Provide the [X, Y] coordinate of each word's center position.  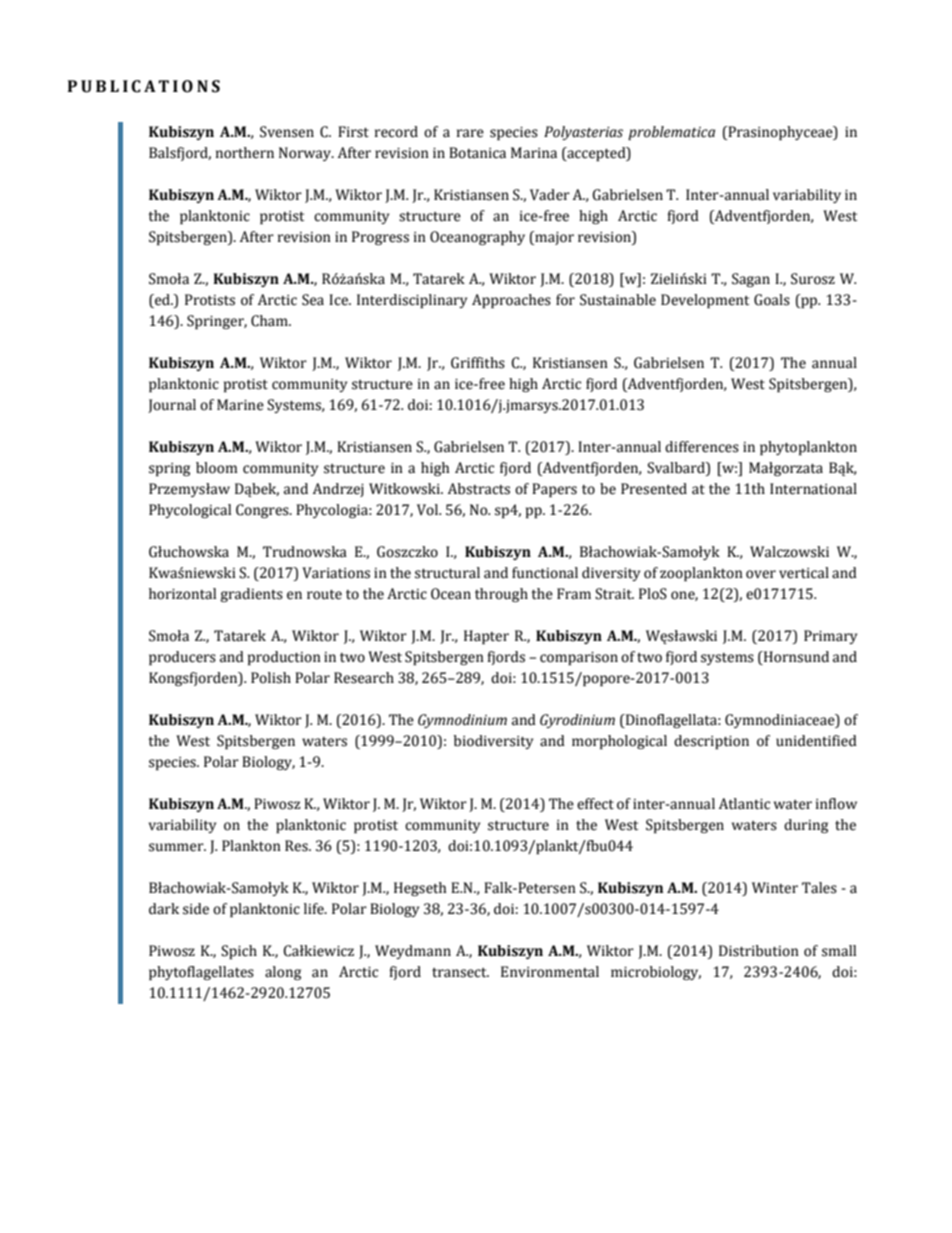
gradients [251, 595]
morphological [619, 742]
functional [545, 573]
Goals [772, 300]
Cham [270, 321]
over [761, 574]
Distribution [759, 951]
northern [245, 153]
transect [460, 973]
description [711, 742]
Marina [534, 153]
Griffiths [478, 363]
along [283, 973]
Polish [271, 678]
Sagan [751, 280]
